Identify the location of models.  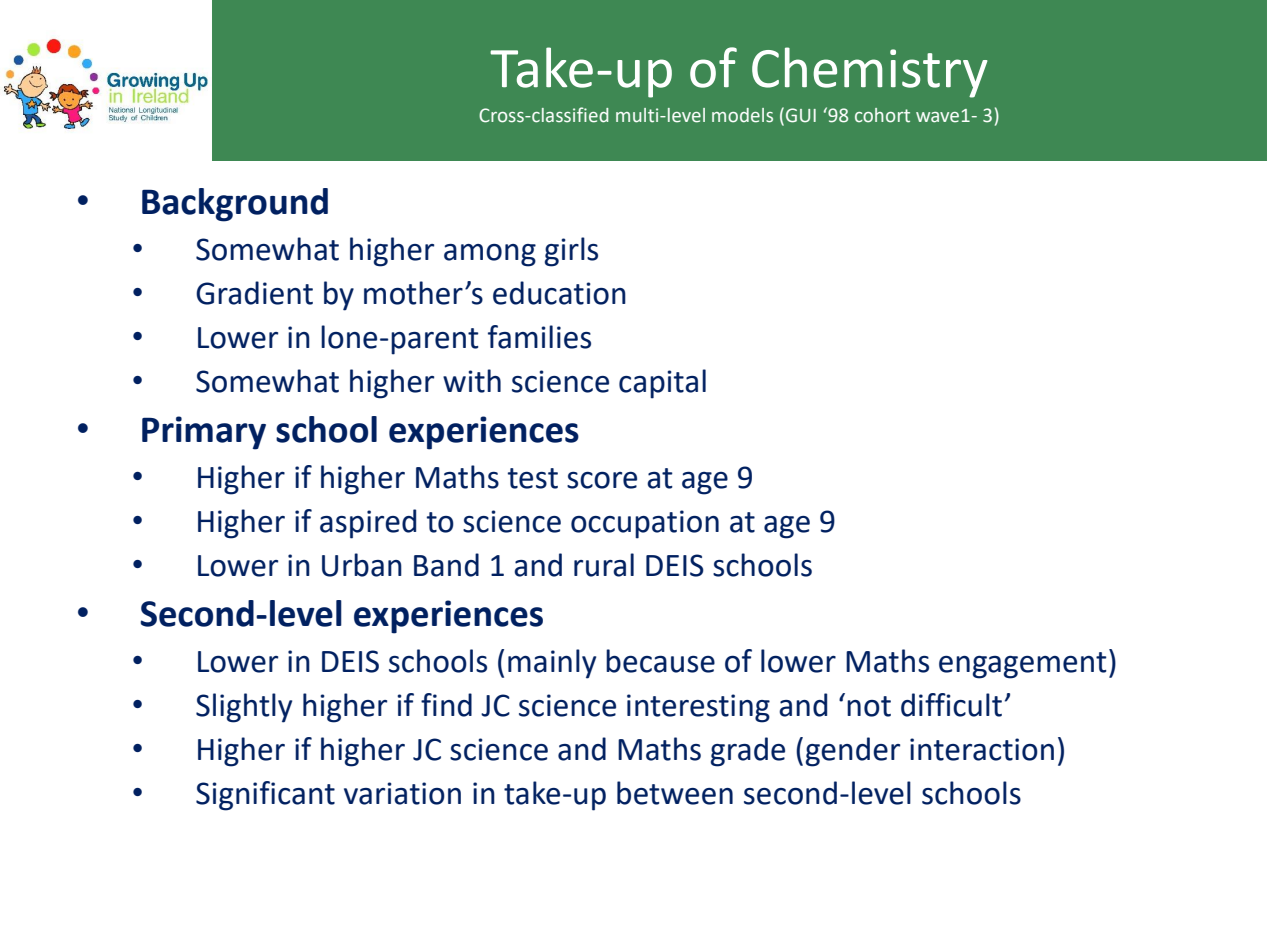
(742, 115).
